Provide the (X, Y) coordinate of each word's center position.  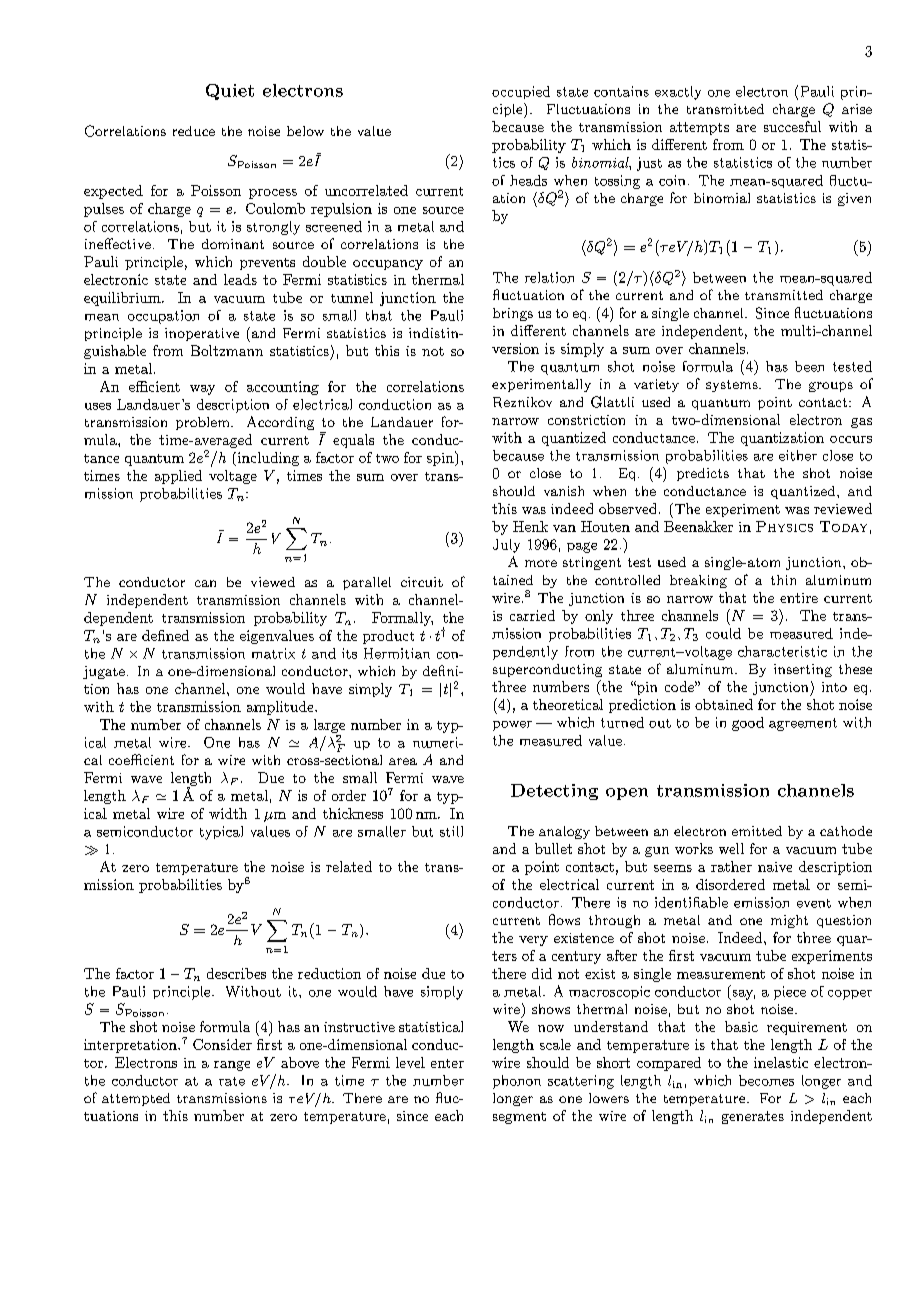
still (451, 831)
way (202, 390)
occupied (521, 92)
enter (447, 1063)
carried (532, 615)
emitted (757, 831)
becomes (766, 1080)
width (228, 813)
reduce (194, 131)
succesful (792, 126)
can (205, 583)
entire (799, 598)
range (232, 1066)
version (515, 348)
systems (733, 386)
